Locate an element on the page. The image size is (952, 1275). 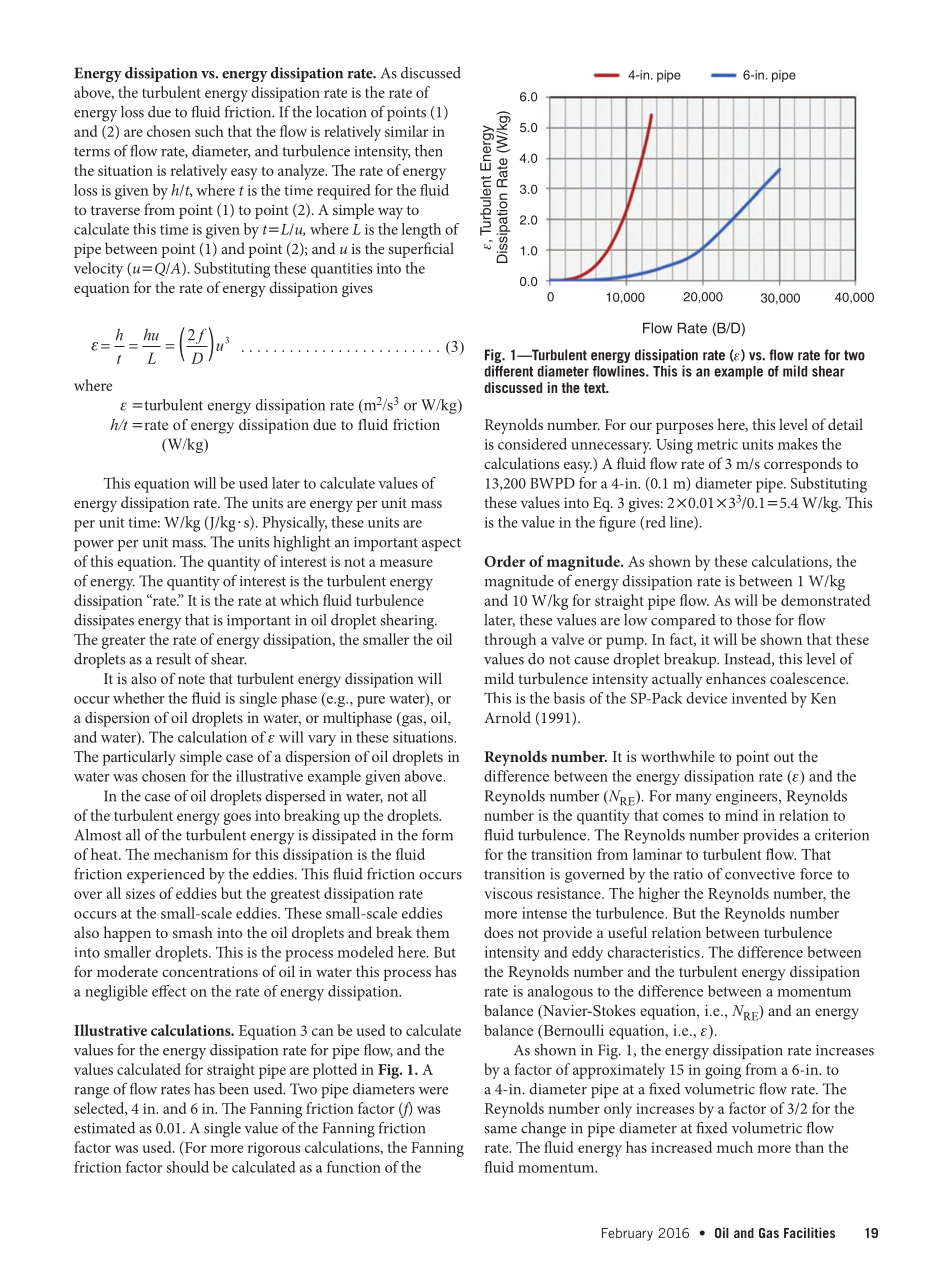
note is located at coordinates (191, 679).
